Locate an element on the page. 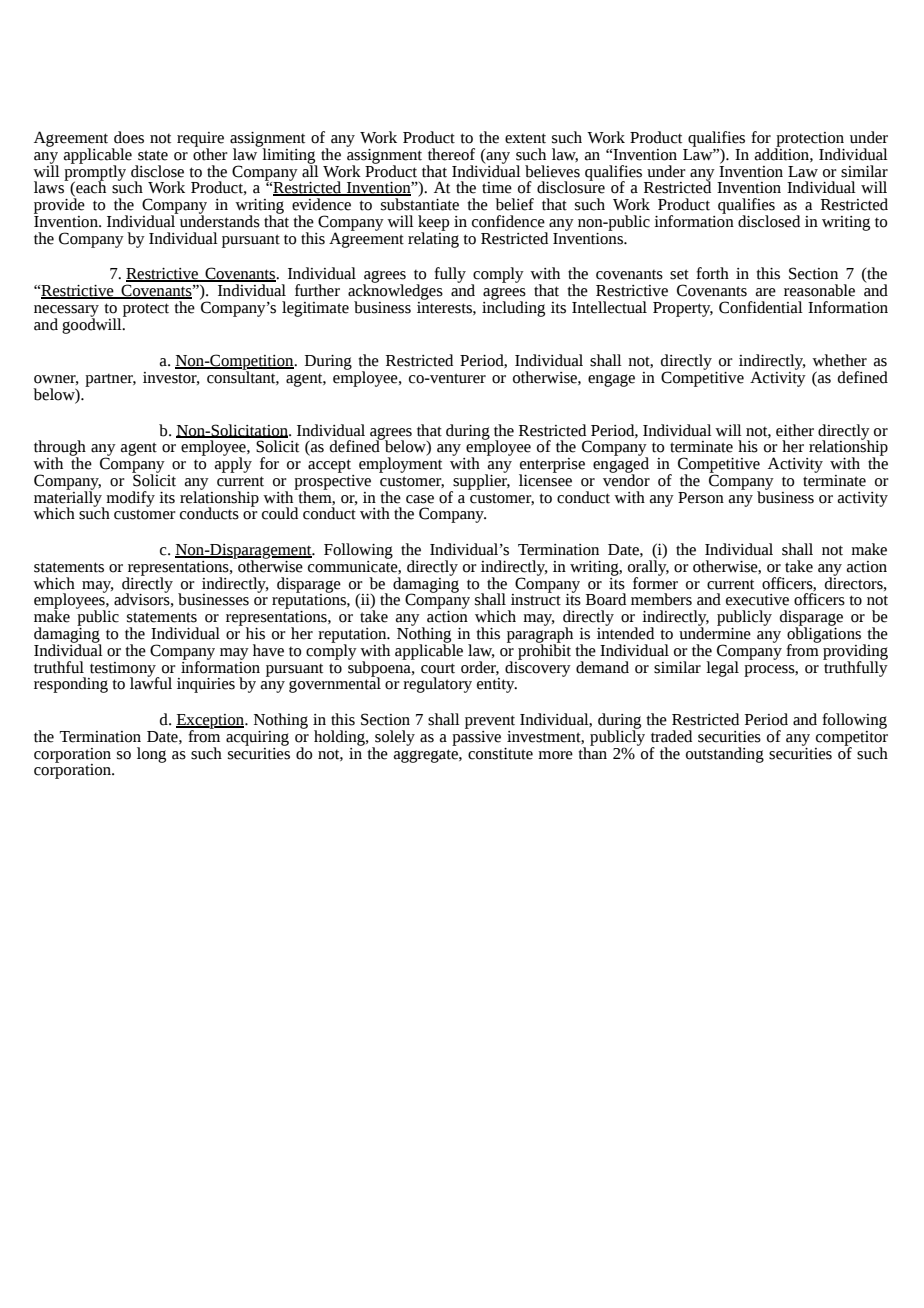 The image size is (924, 1308). through is located at coordinates (60, 449).
